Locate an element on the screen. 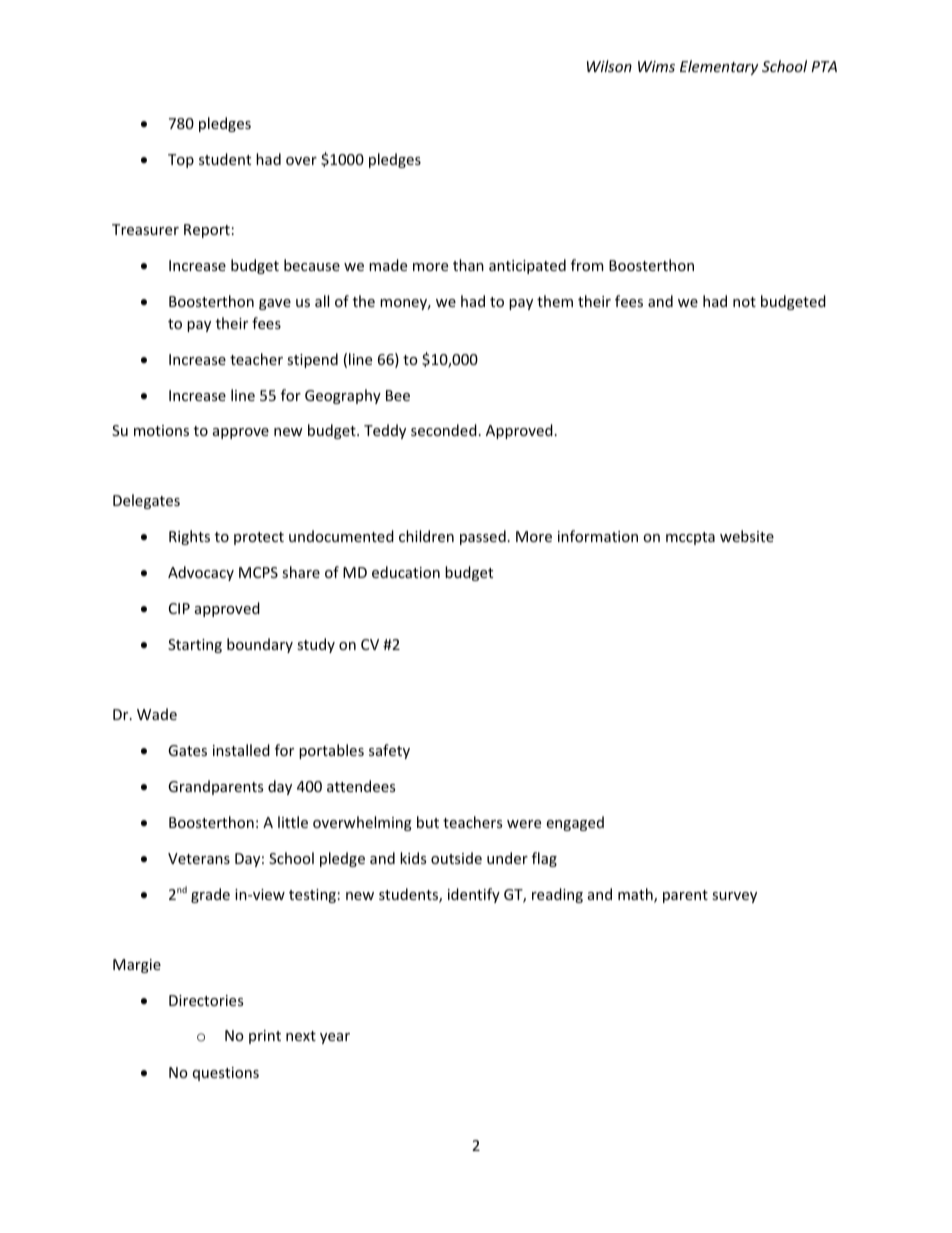 Image resolution: width=952 pixels, height=1233 pixels. Veterans is located at coordinates (199, 858).
